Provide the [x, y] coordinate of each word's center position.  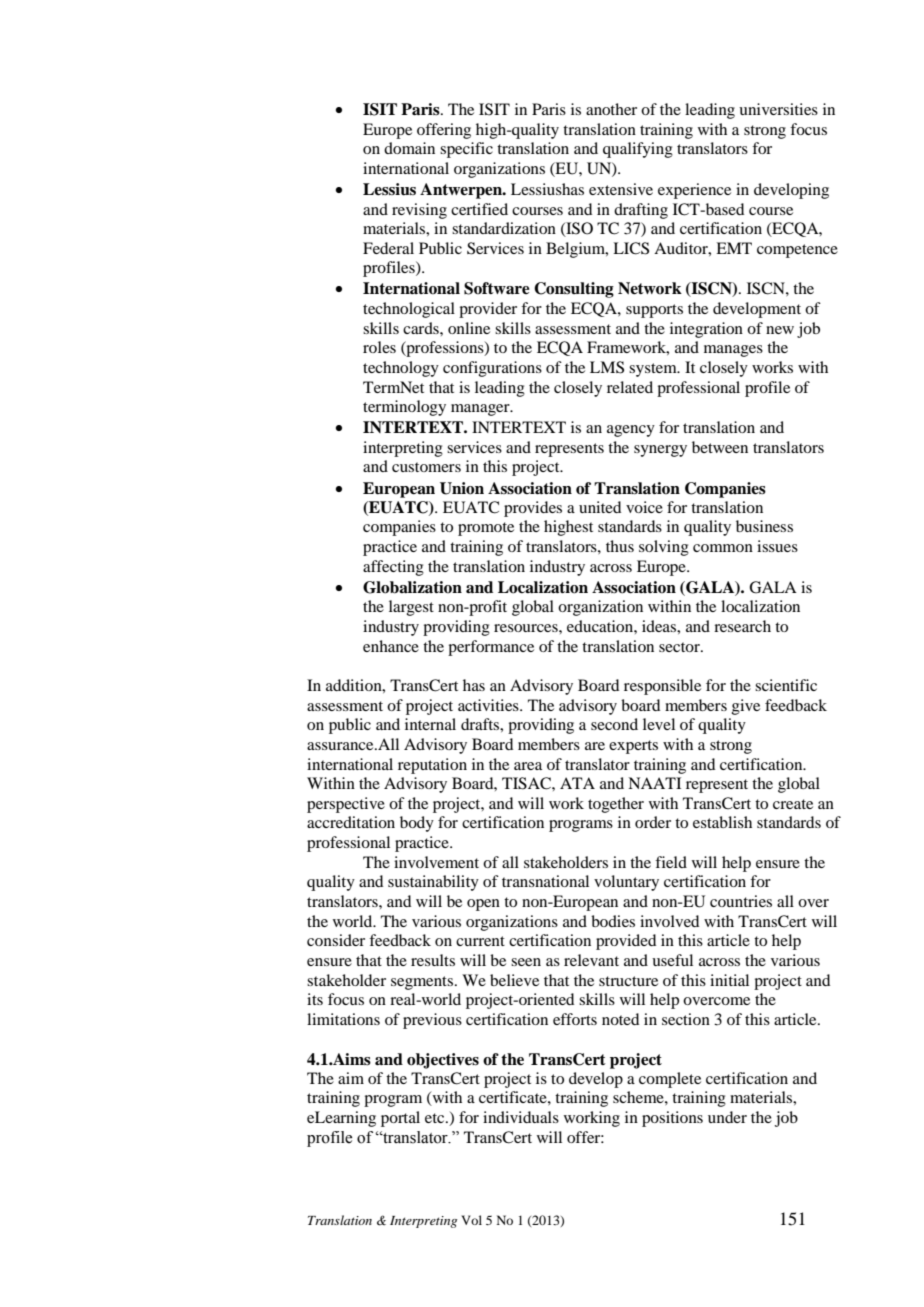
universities [778, 109]
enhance [391, 646]
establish [722, 822]
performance [491, 648]
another [611, 109]
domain [409, 148]
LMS [607, 367]
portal [400, 1119]
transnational [545, 881]
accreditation [351, 822]
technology [401, 369]
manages [733, 351]
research [742, 626]
